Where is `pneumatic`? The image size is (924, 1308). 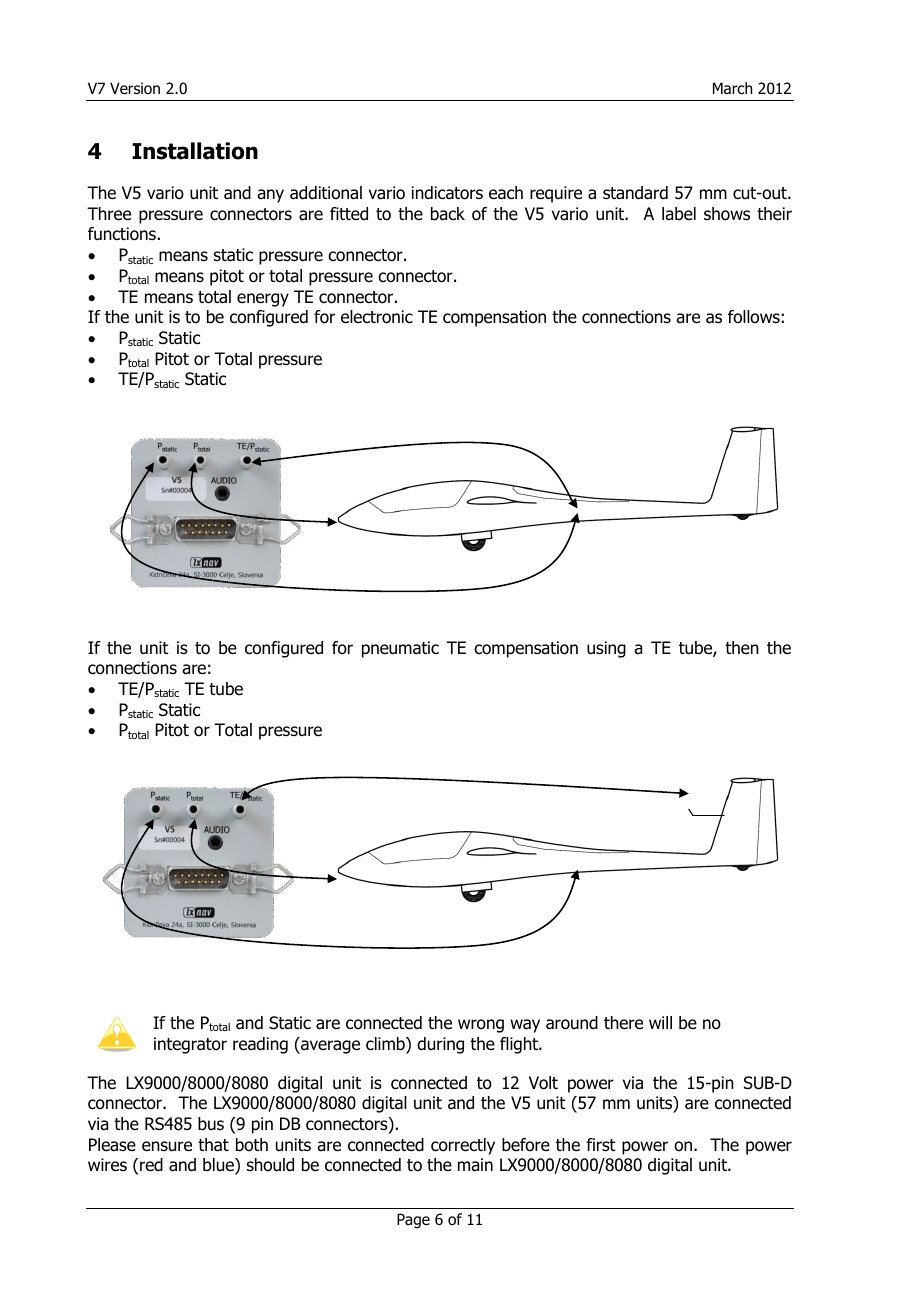
pneumatic is located at coordinates (400, 649).
